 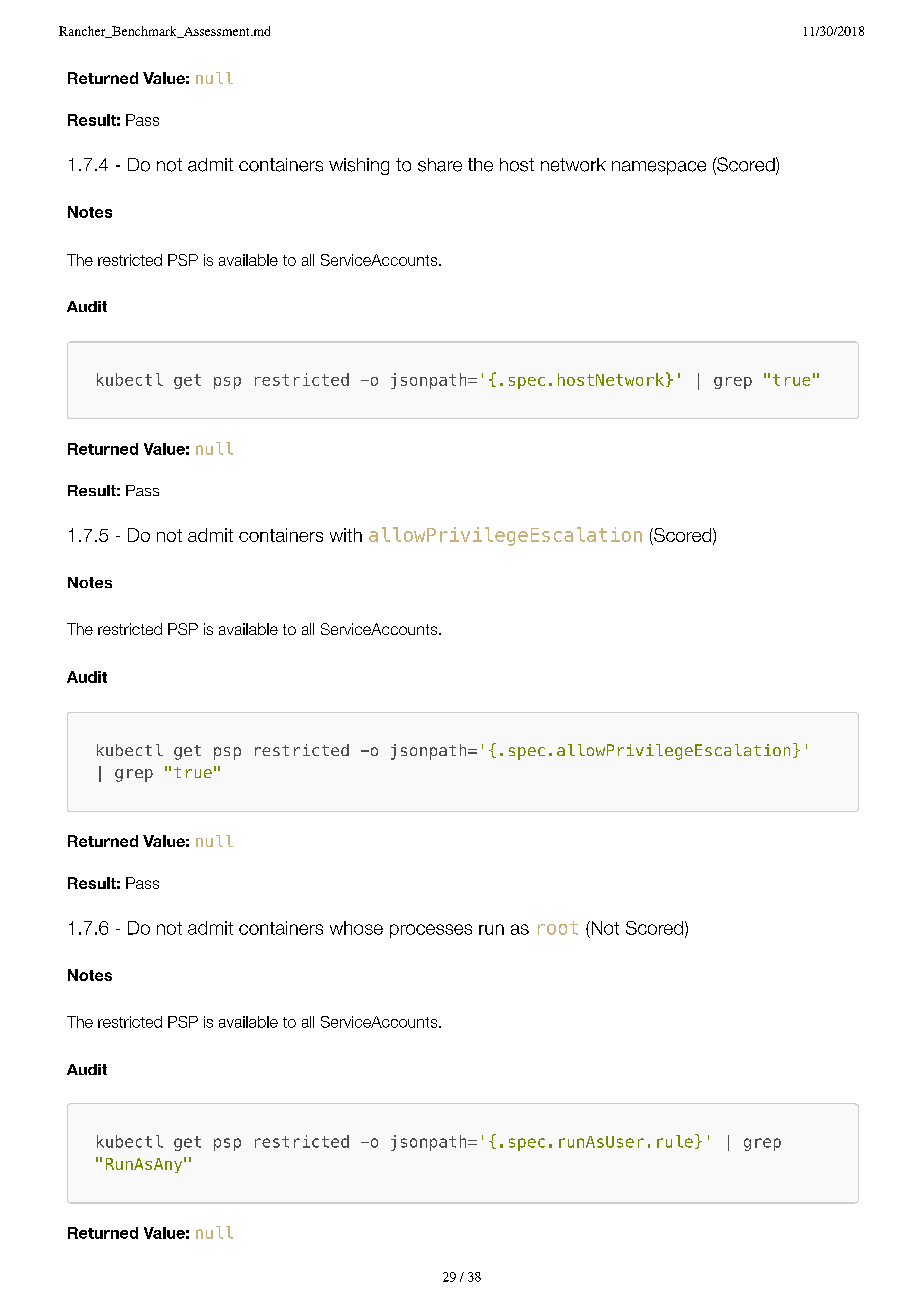 I want to click on namespace, so click(x=659, y=168).
